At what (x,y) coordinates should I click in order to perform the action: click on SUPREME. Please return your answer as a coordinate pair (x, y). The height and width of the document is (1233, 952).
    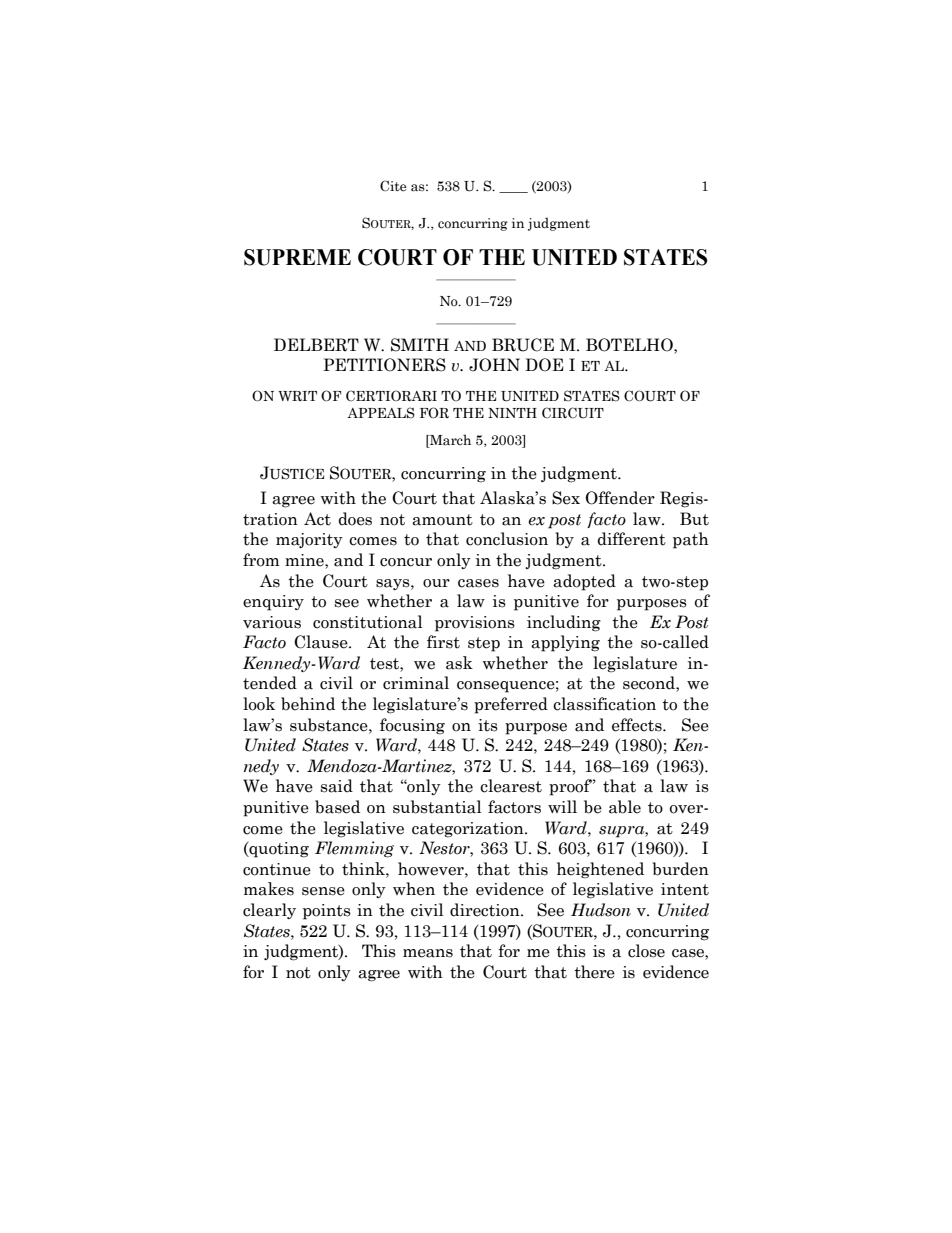
    Looking at the image, I should click on (297, 257).
